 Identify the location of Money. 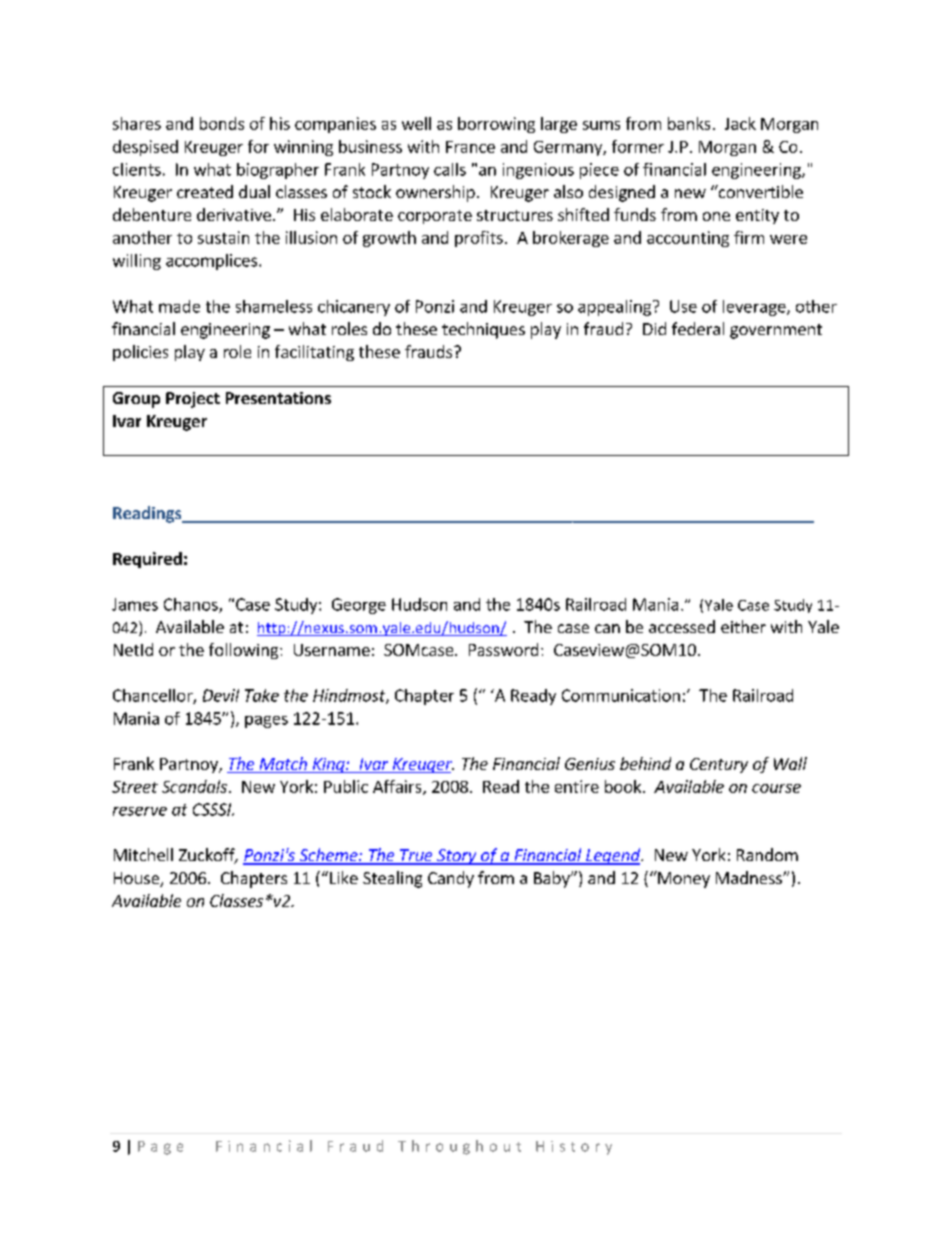
(683, 879).
